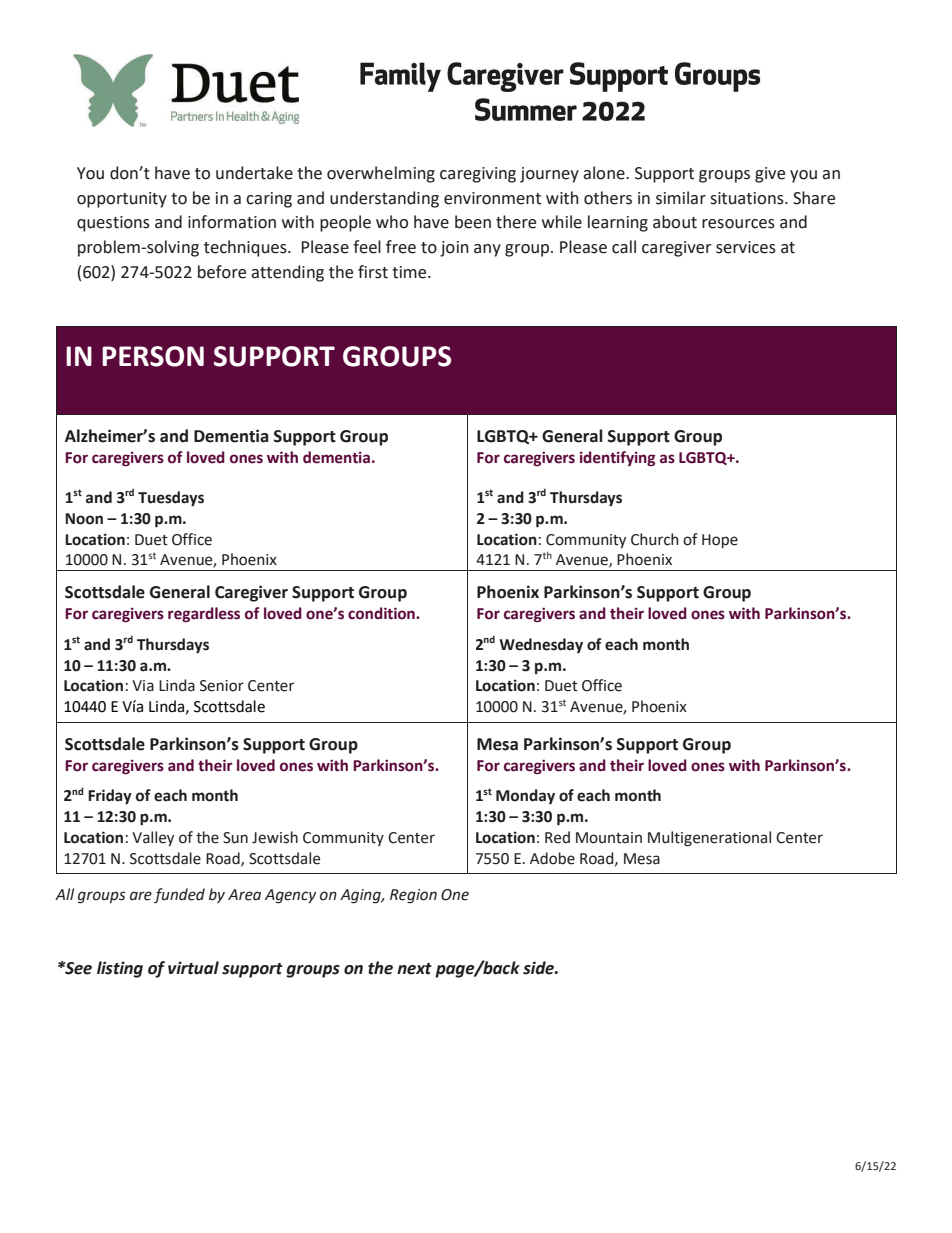 The image size is (952, 1233). What do you see at coordinates (709, 839) in the image?
I see `Multigenerational` at bounding box center [709, 839].
